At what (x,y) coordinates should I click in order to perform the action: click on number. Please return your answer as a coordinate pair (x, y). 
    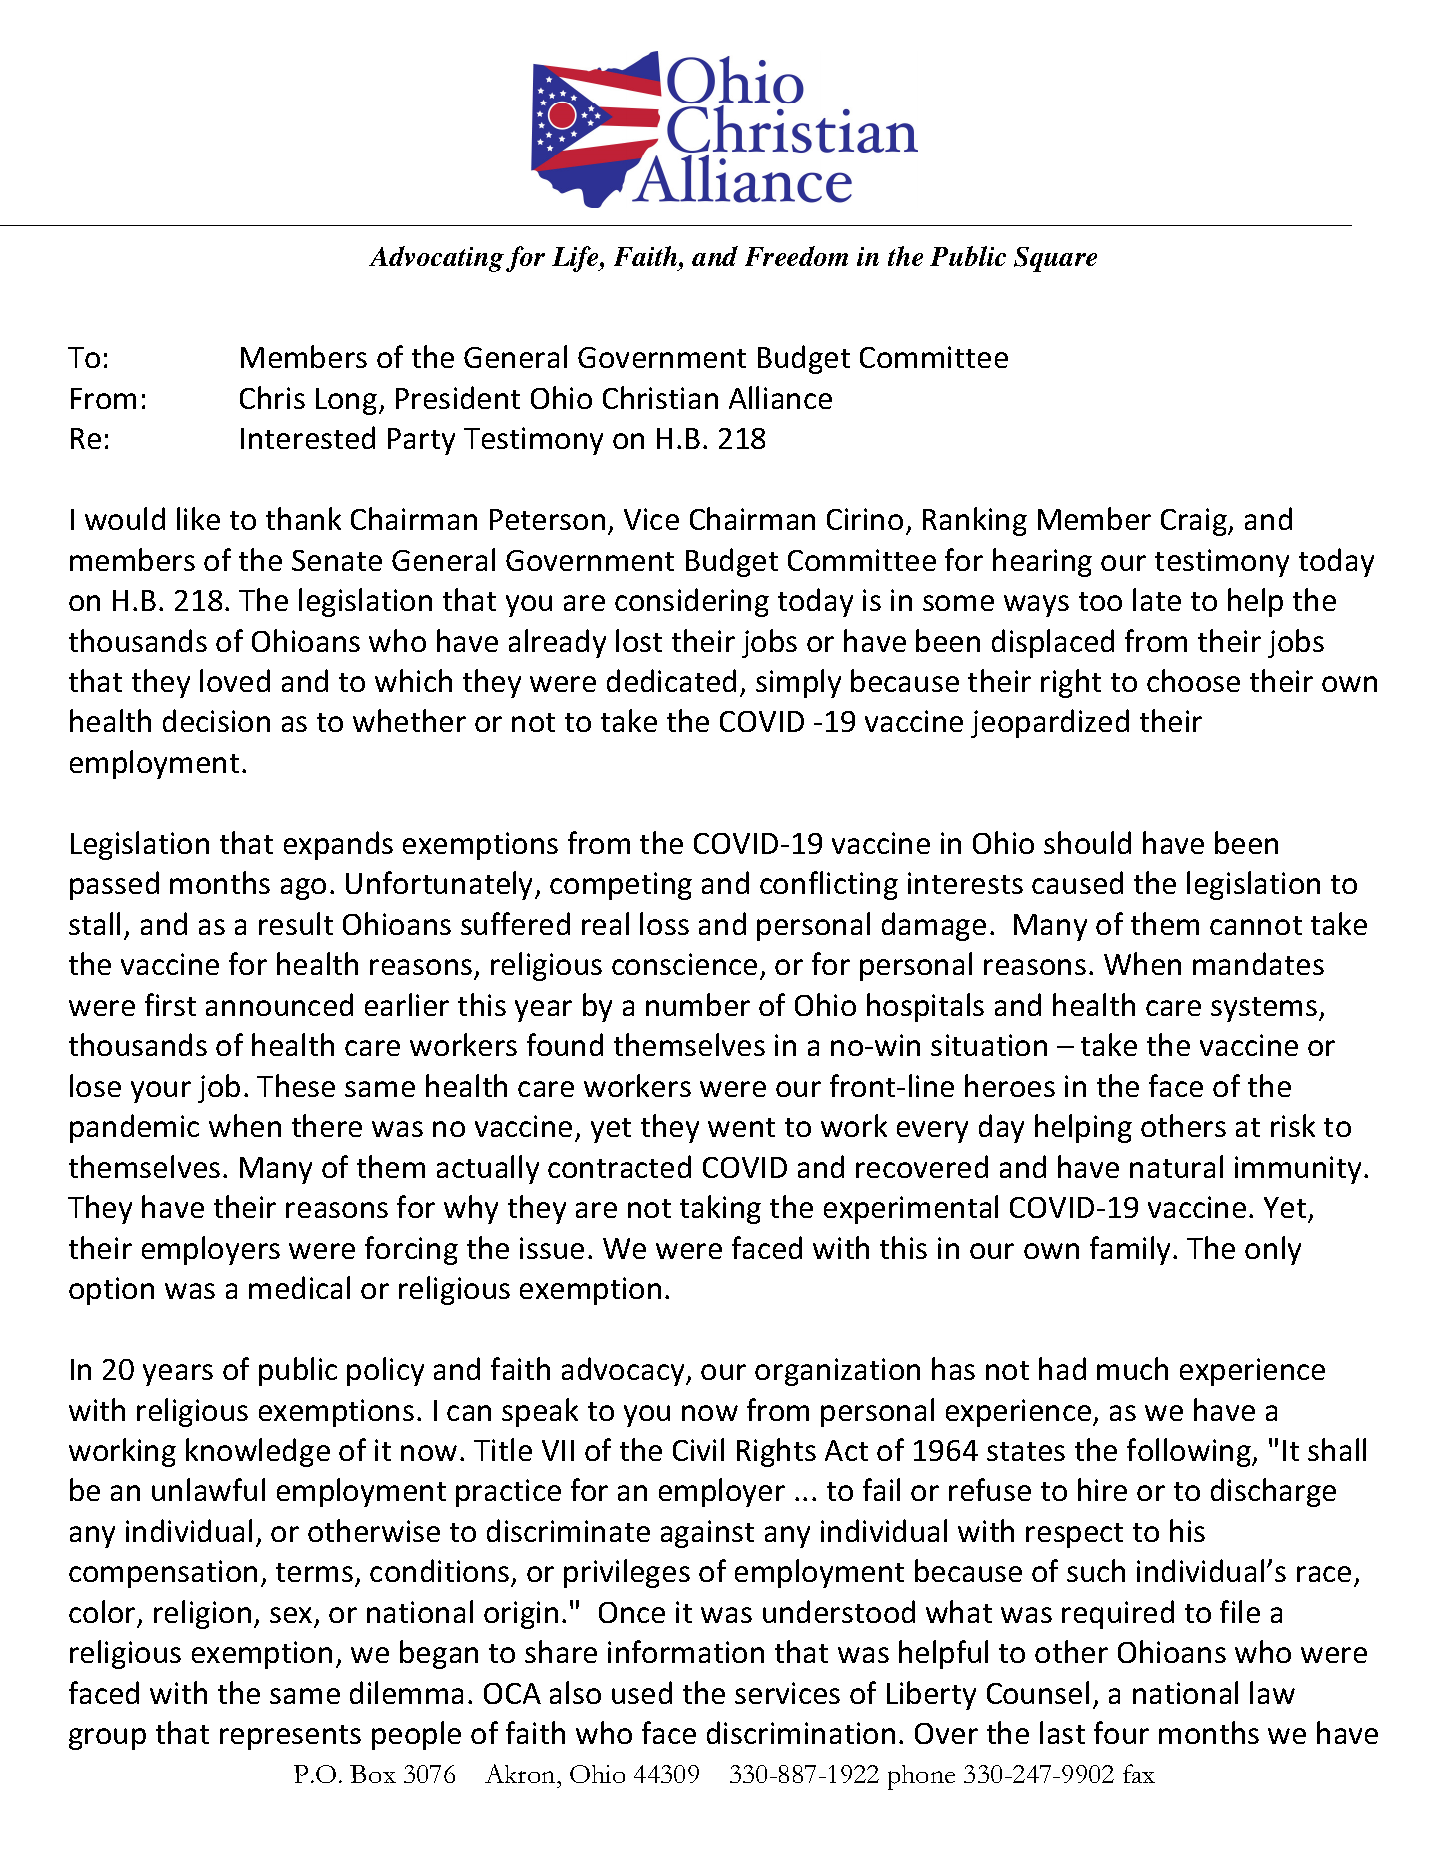
    Looking at the image, I should click on (698, 1004).
